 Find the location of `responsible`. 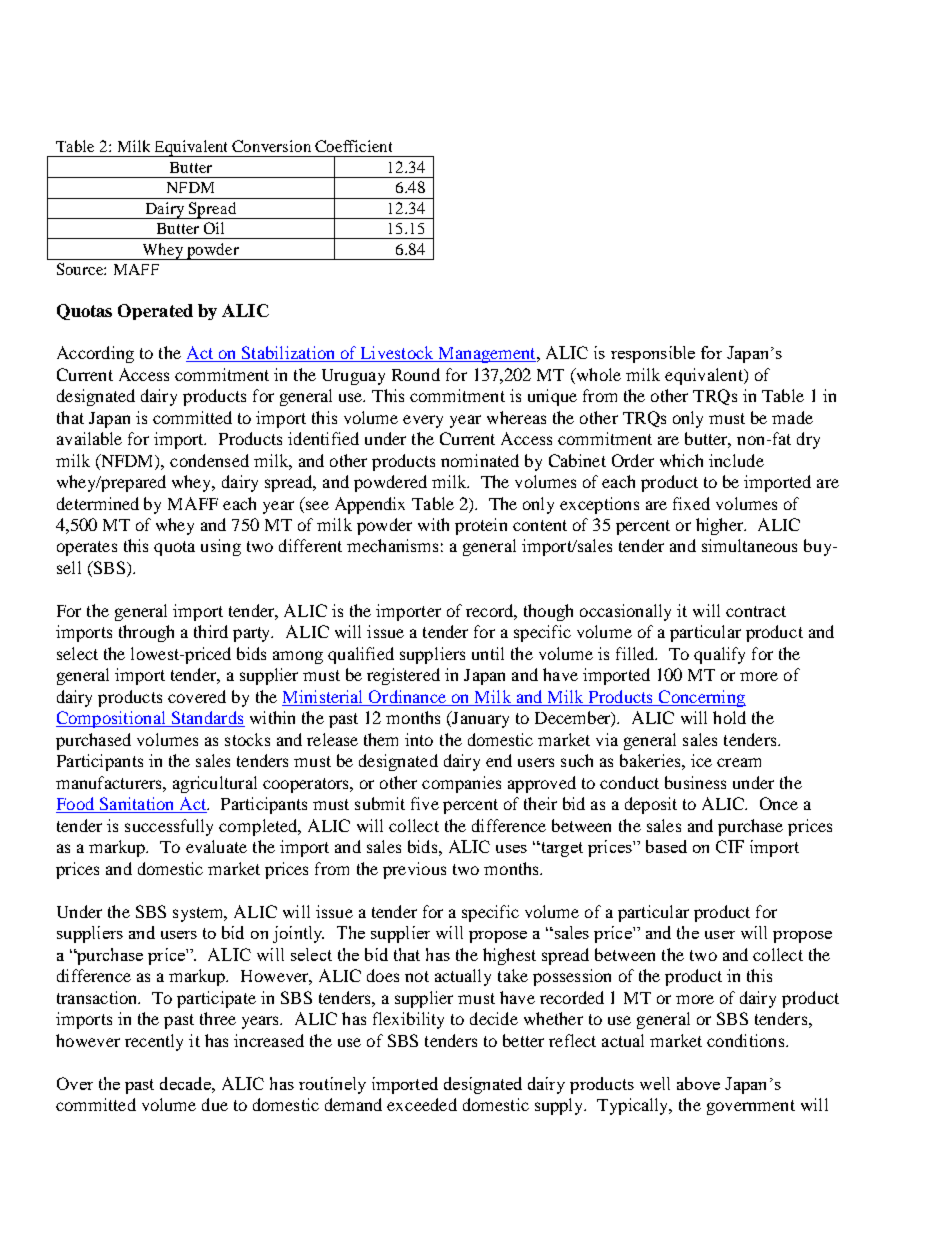

responsible is located at coordinates (653, 354).
